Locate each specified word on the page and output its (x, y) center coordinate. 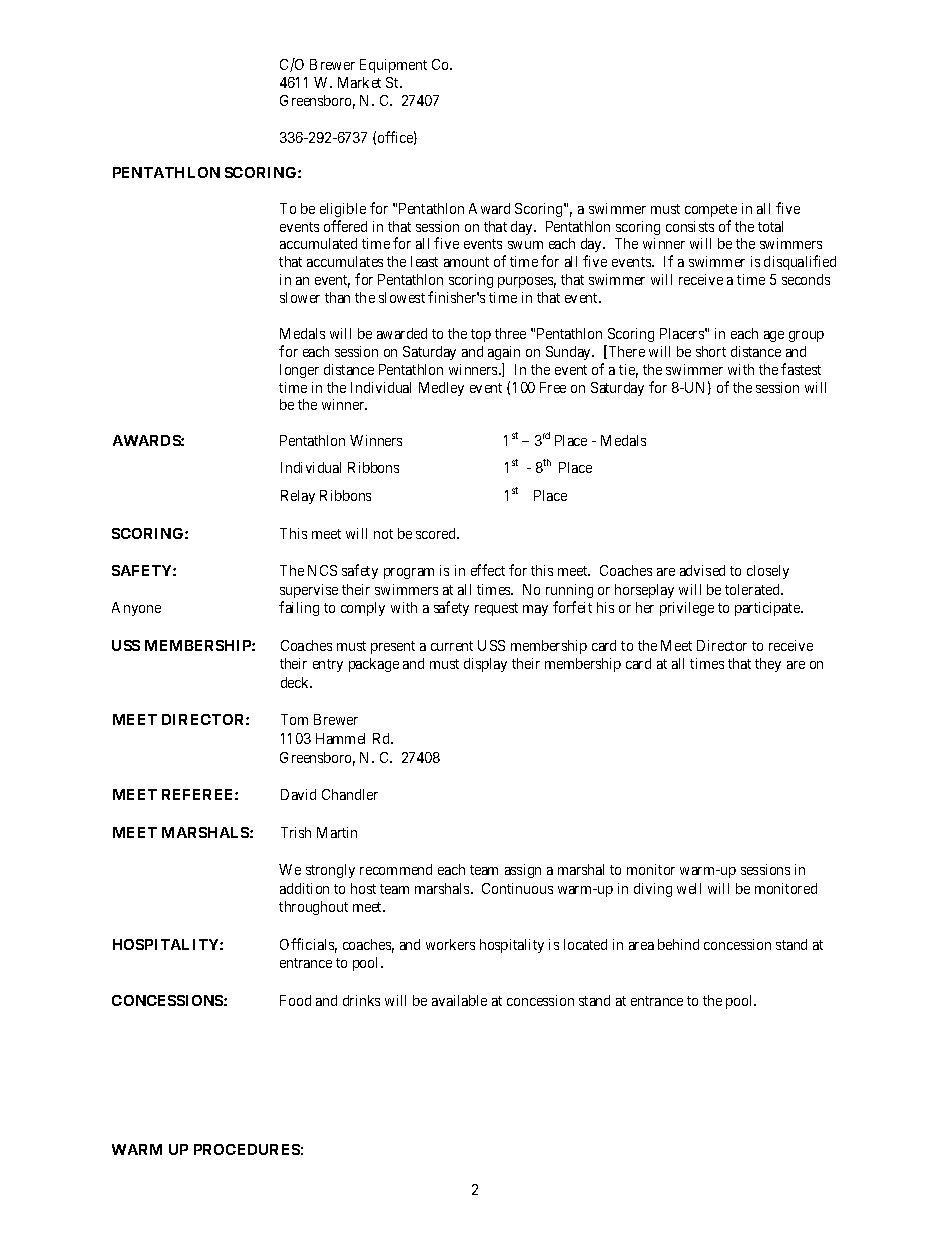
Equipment (393, 66)
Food (295, 1000)
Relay (298, 497)
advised (702, 570)
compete (711, 210)
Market (359, 82)
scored (437, 533)
